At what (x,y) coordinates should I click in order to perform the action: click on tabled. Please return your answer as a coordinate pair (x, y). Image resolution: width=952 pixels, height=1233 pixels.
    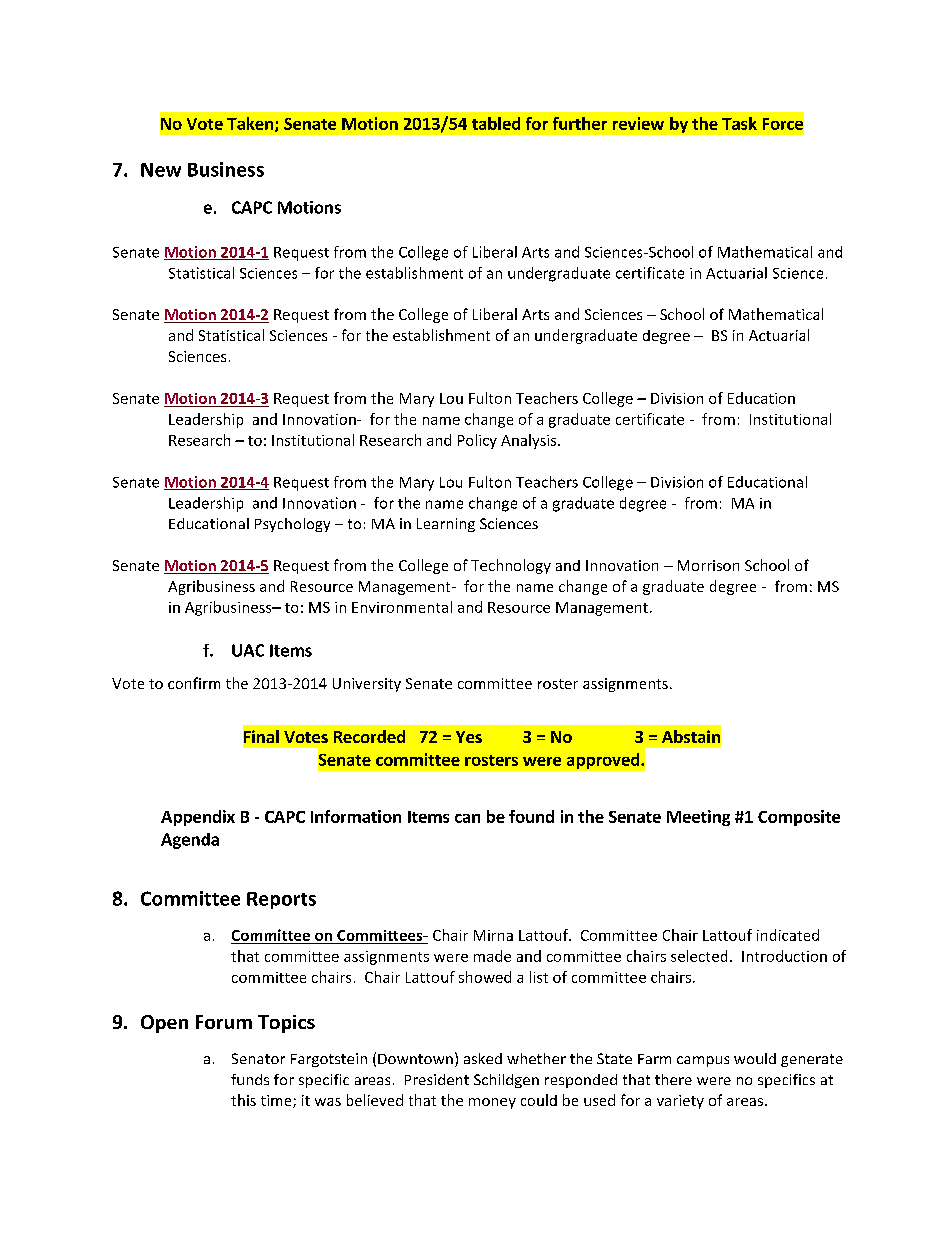
    Looking at the image, I should click on (496, 123).
